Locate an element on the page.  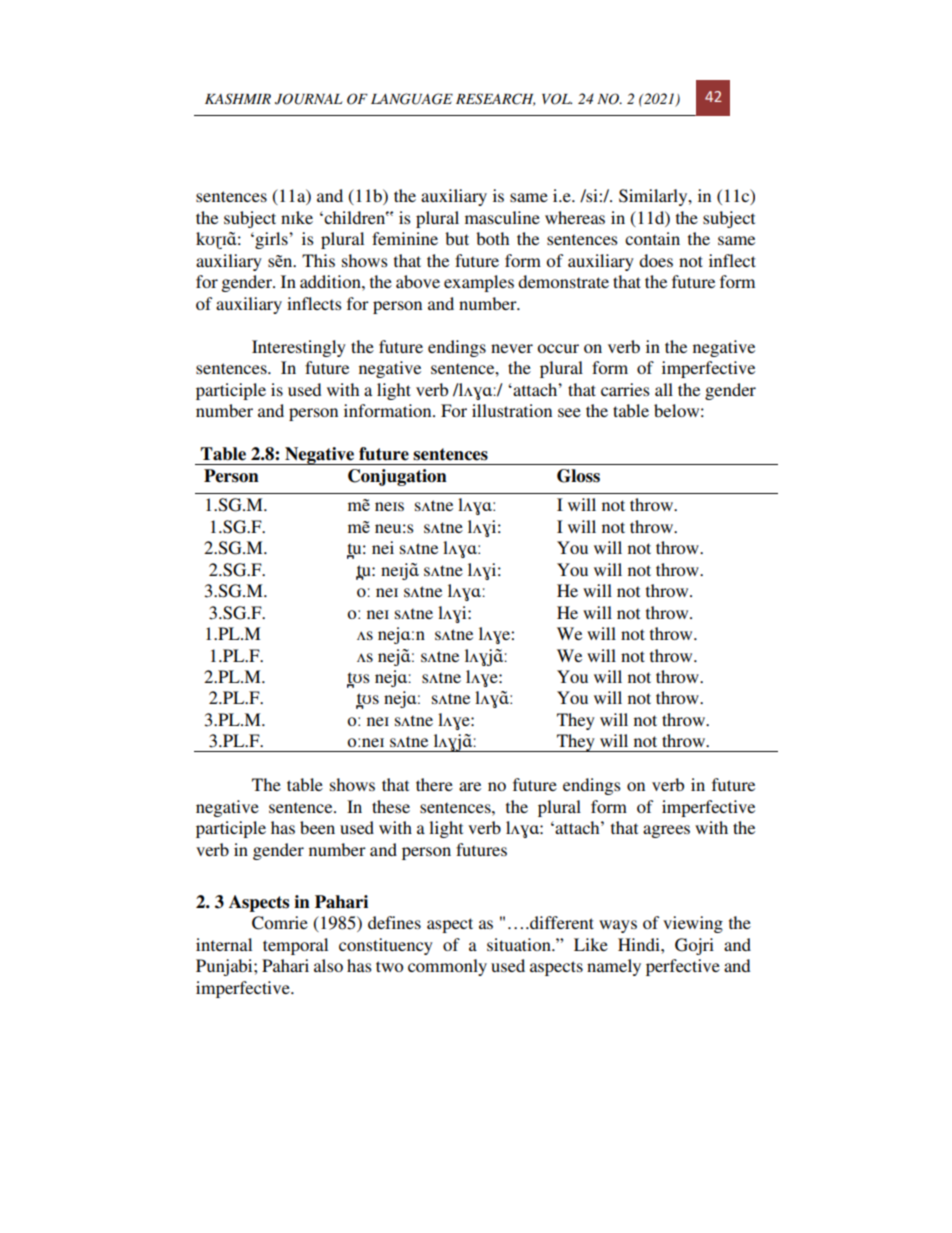
JOURNAL is located at coordinates (309, 99).
